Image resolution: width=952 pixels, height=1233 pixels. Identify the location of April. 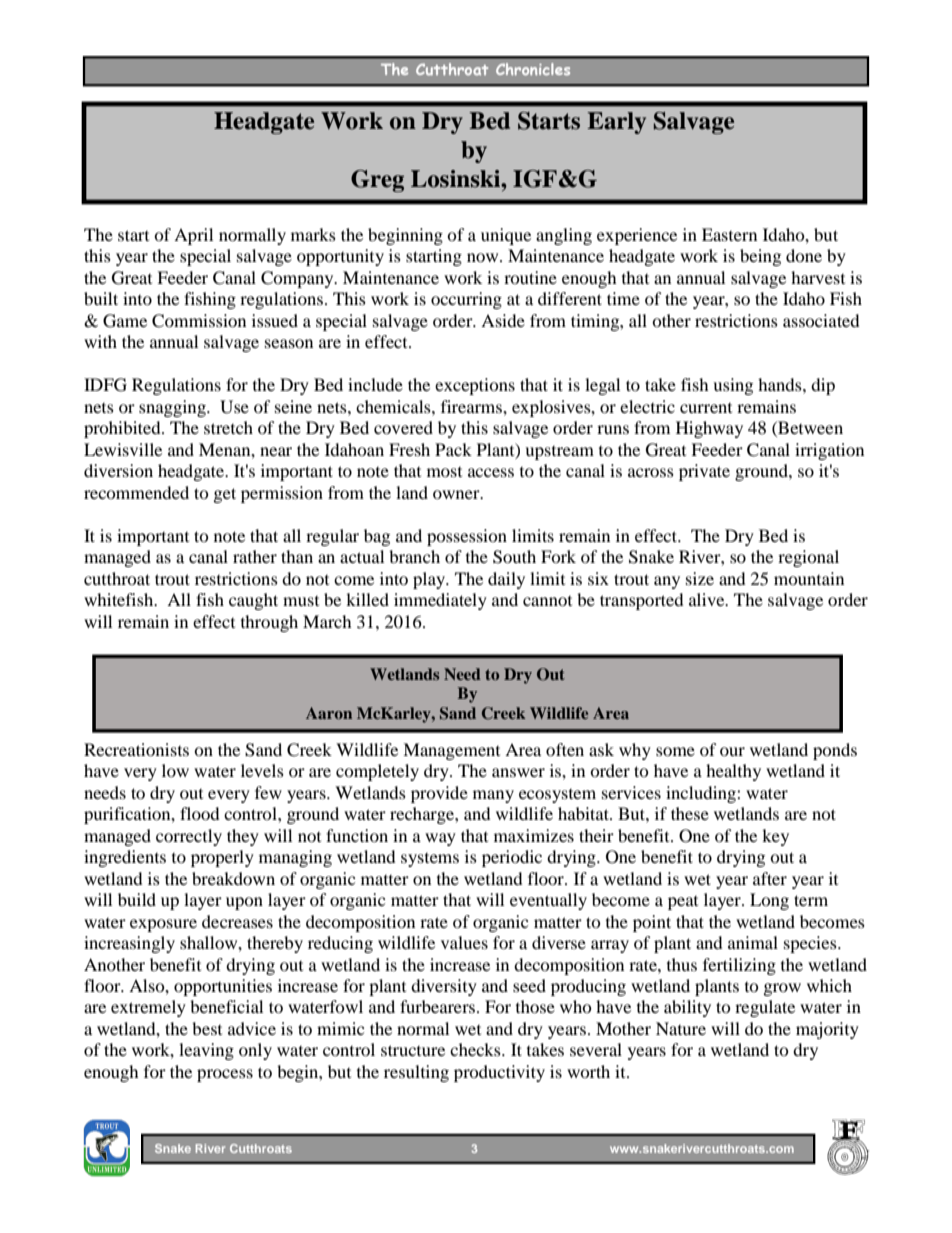
(193, 236).
